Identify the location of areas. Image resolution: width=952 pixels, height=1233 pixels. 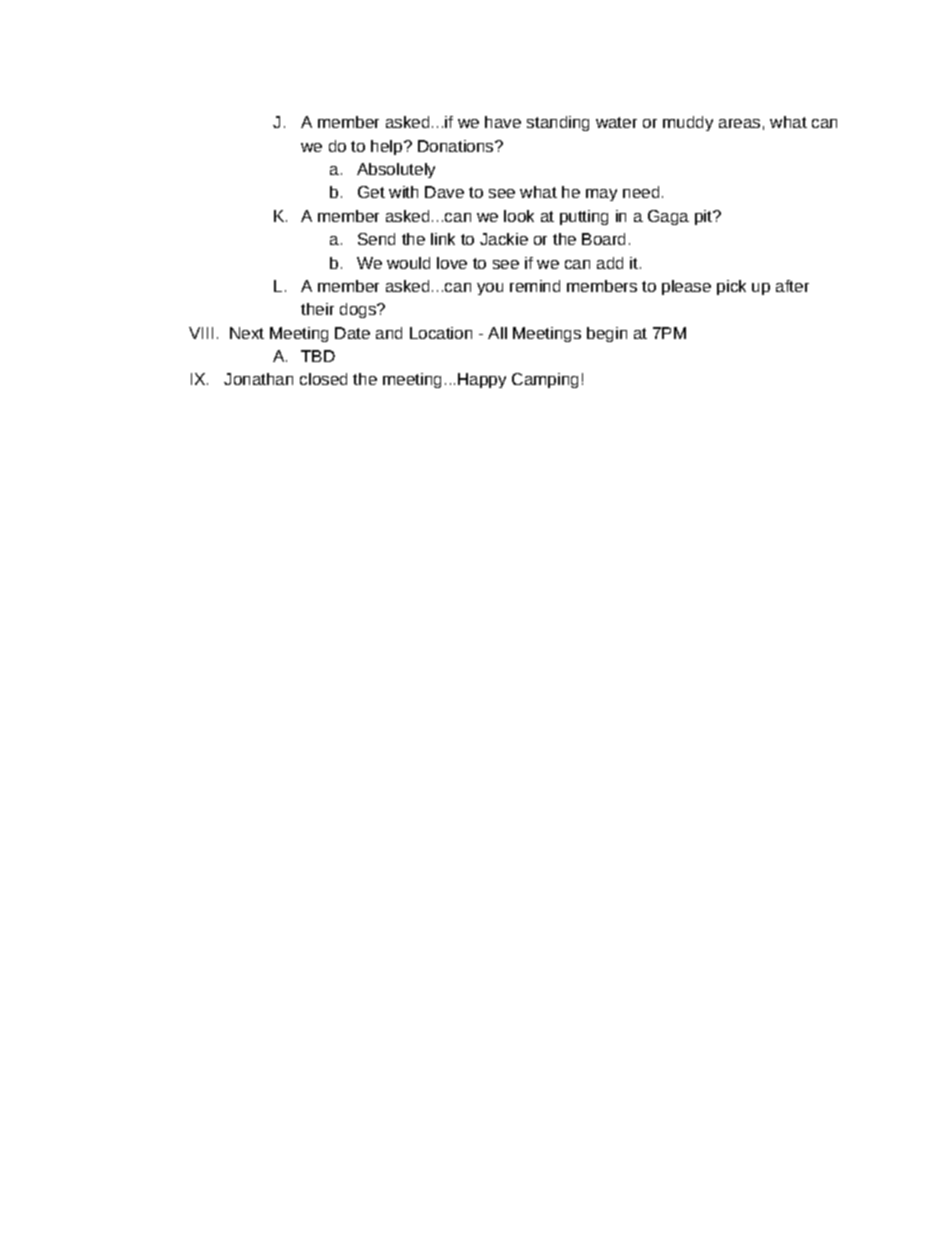
(739, 123).
